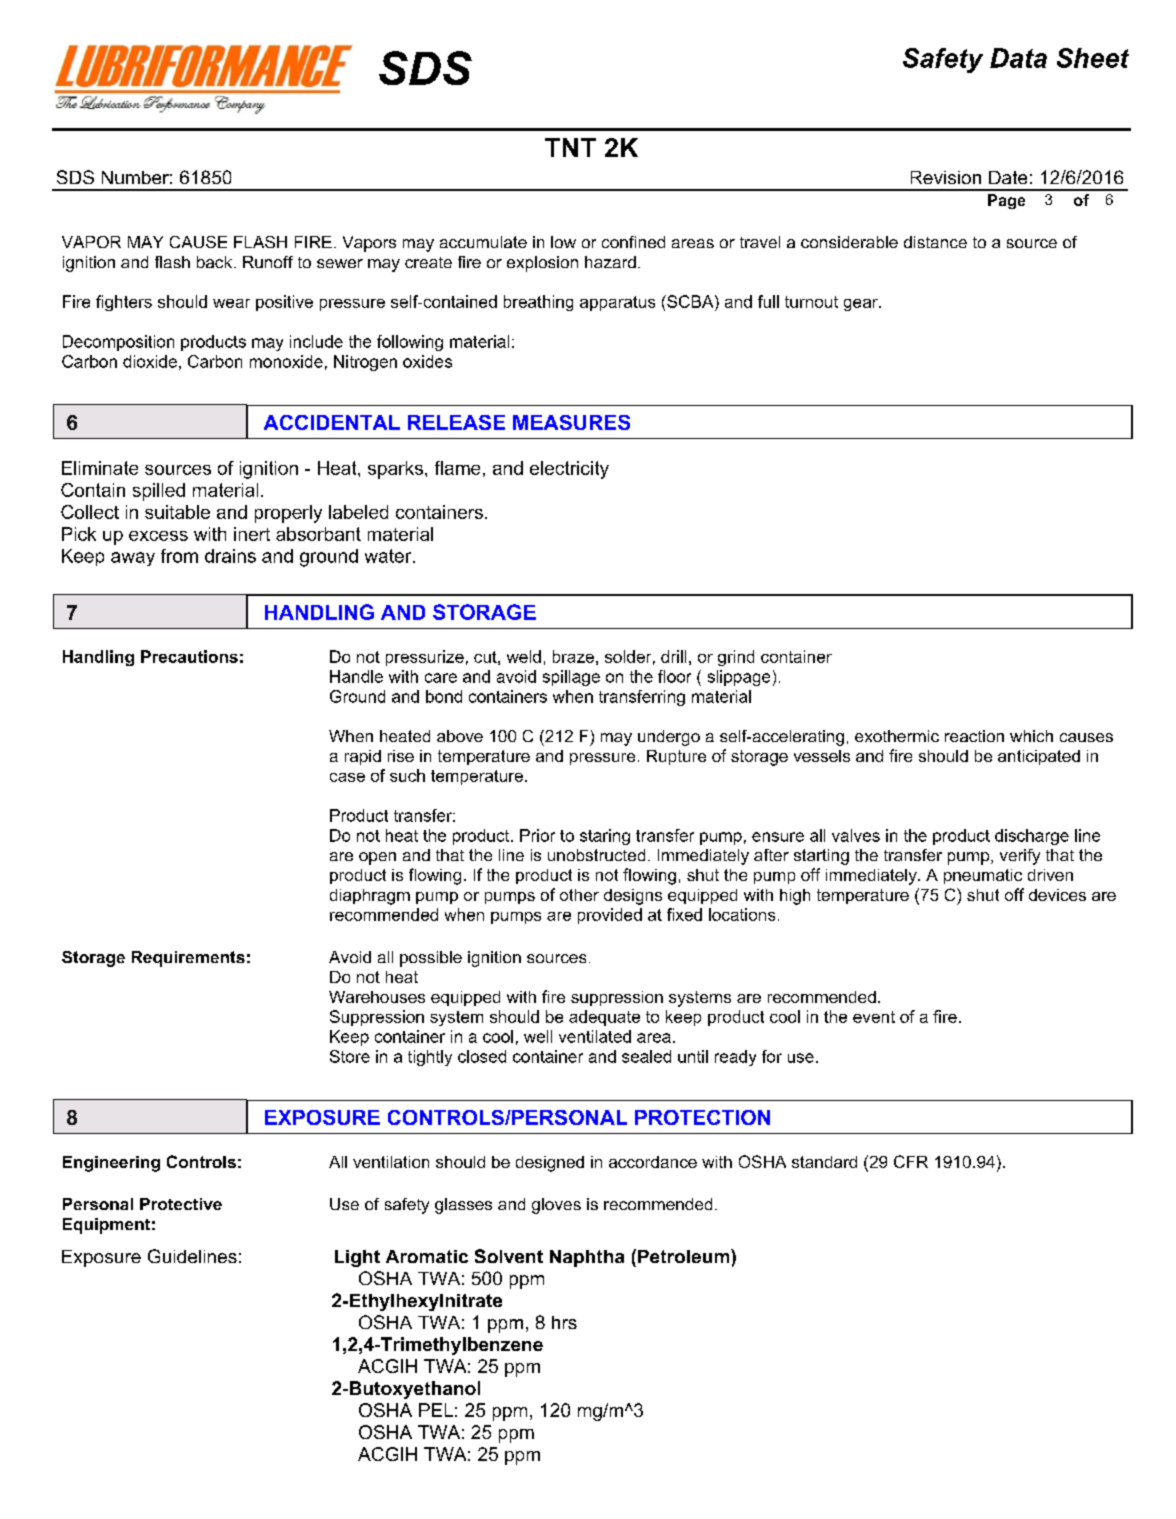 Image resolution: width=1176 pixels, height=1519 pixels. I want to click on Requirements, so click(188, 959).
